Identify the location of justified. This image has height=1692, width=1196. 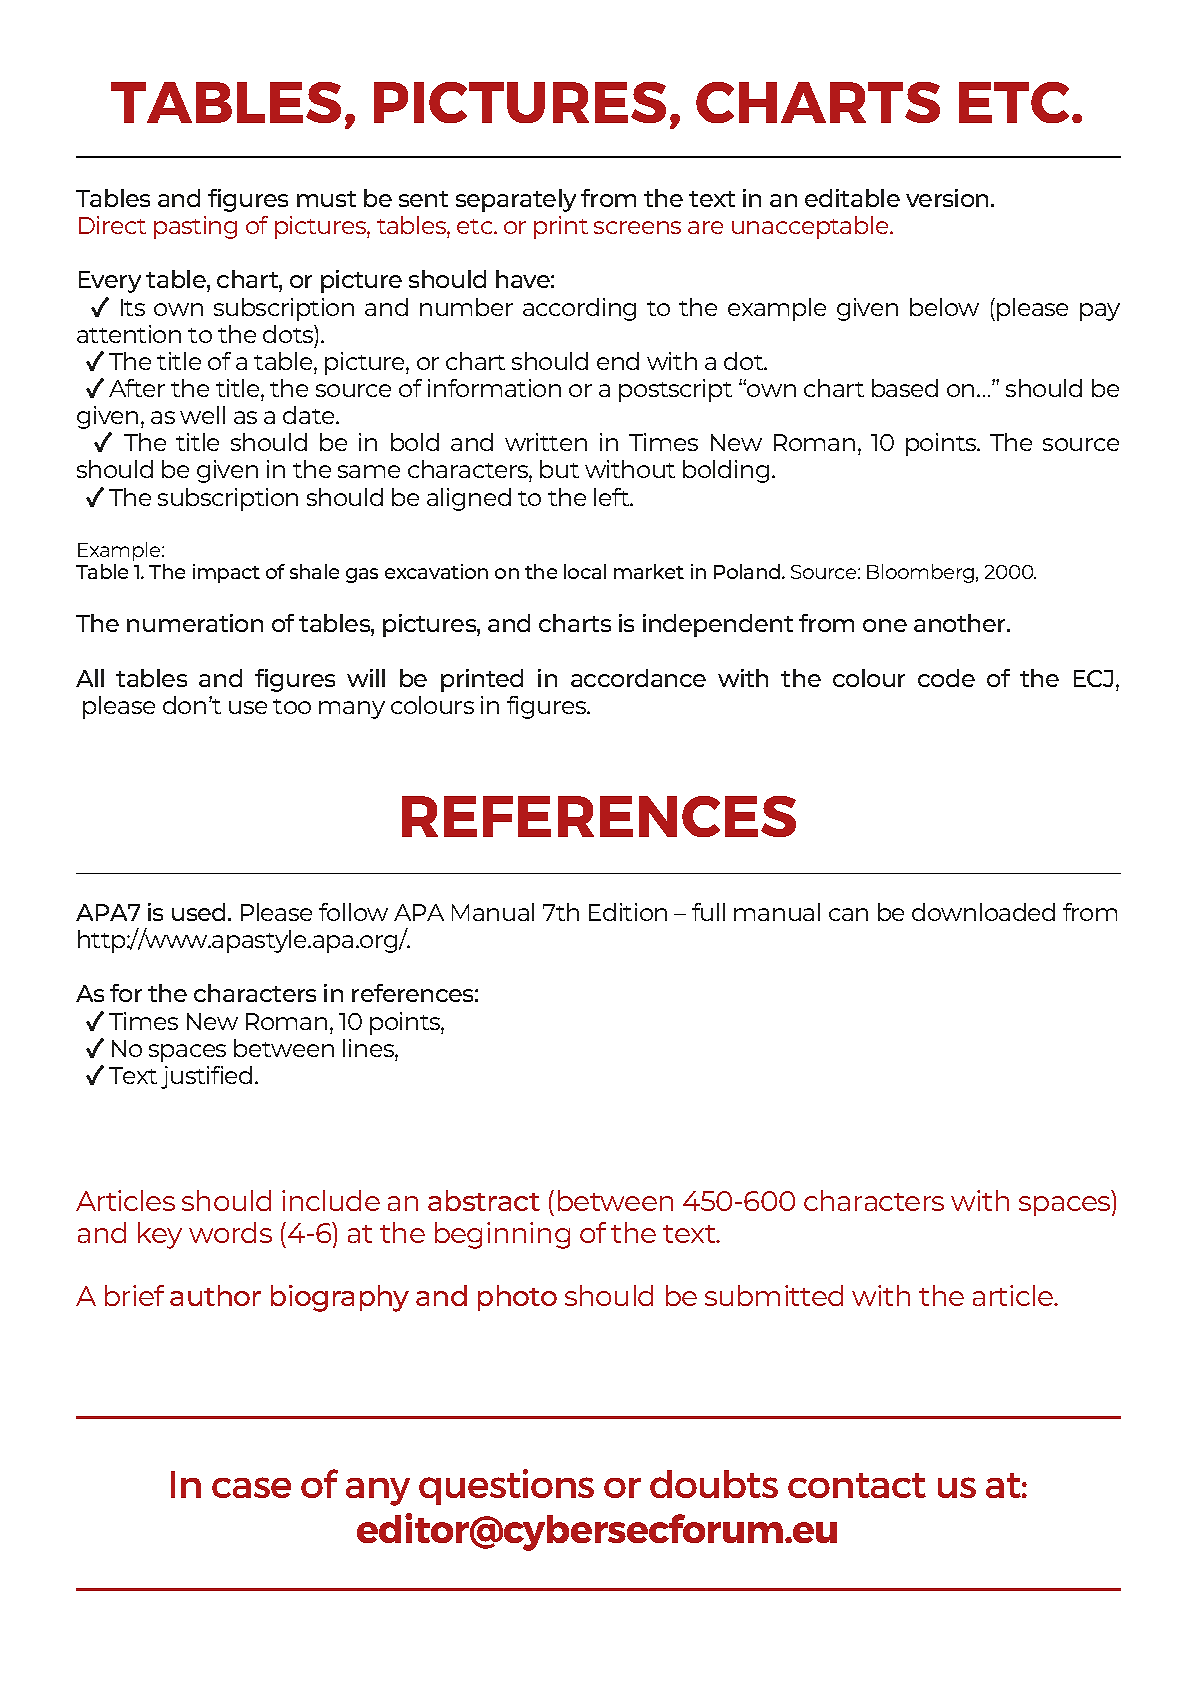
(206, 1077).
